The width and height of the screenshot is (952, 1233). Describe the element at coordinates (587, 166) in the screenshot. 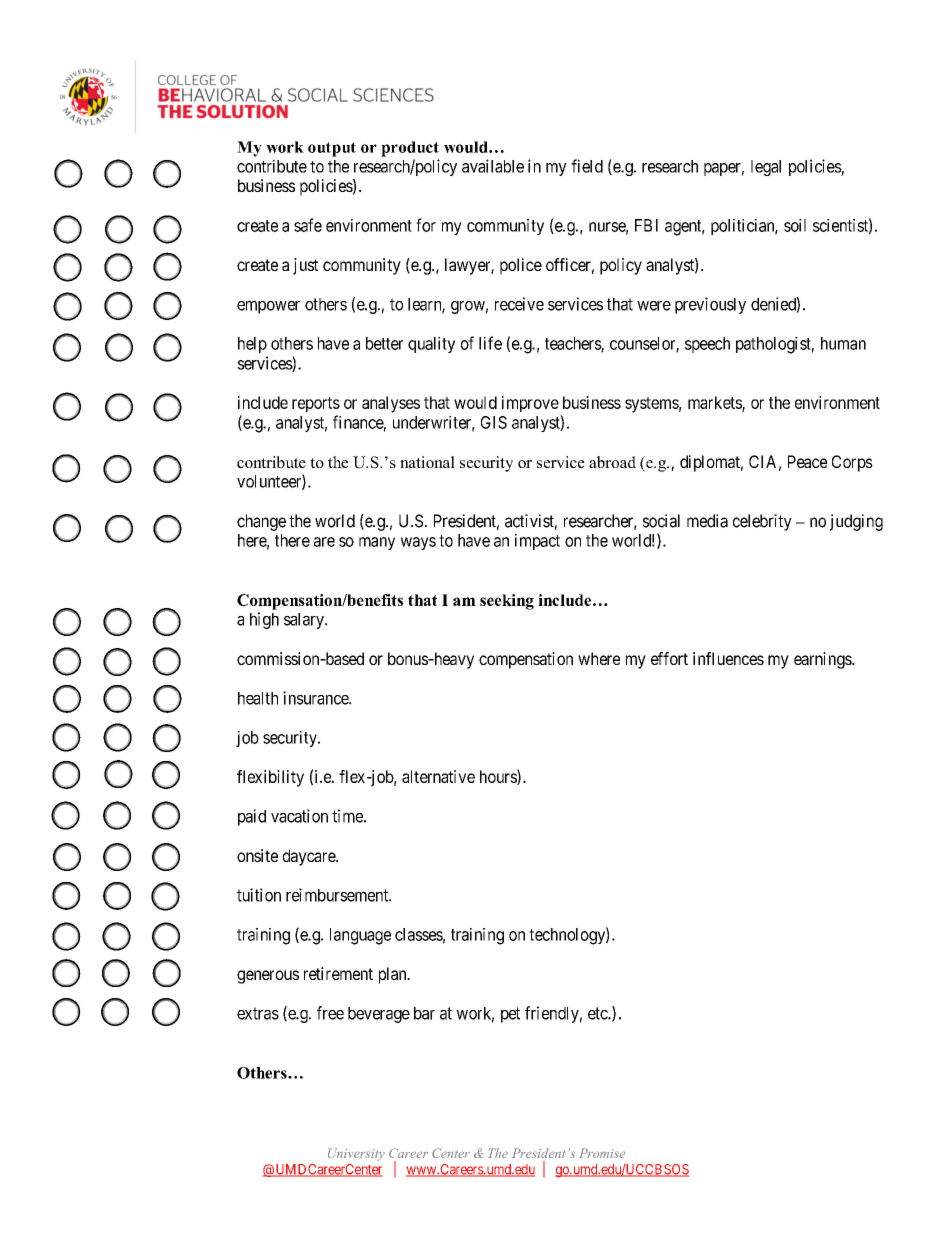

I see `field` at that location.
